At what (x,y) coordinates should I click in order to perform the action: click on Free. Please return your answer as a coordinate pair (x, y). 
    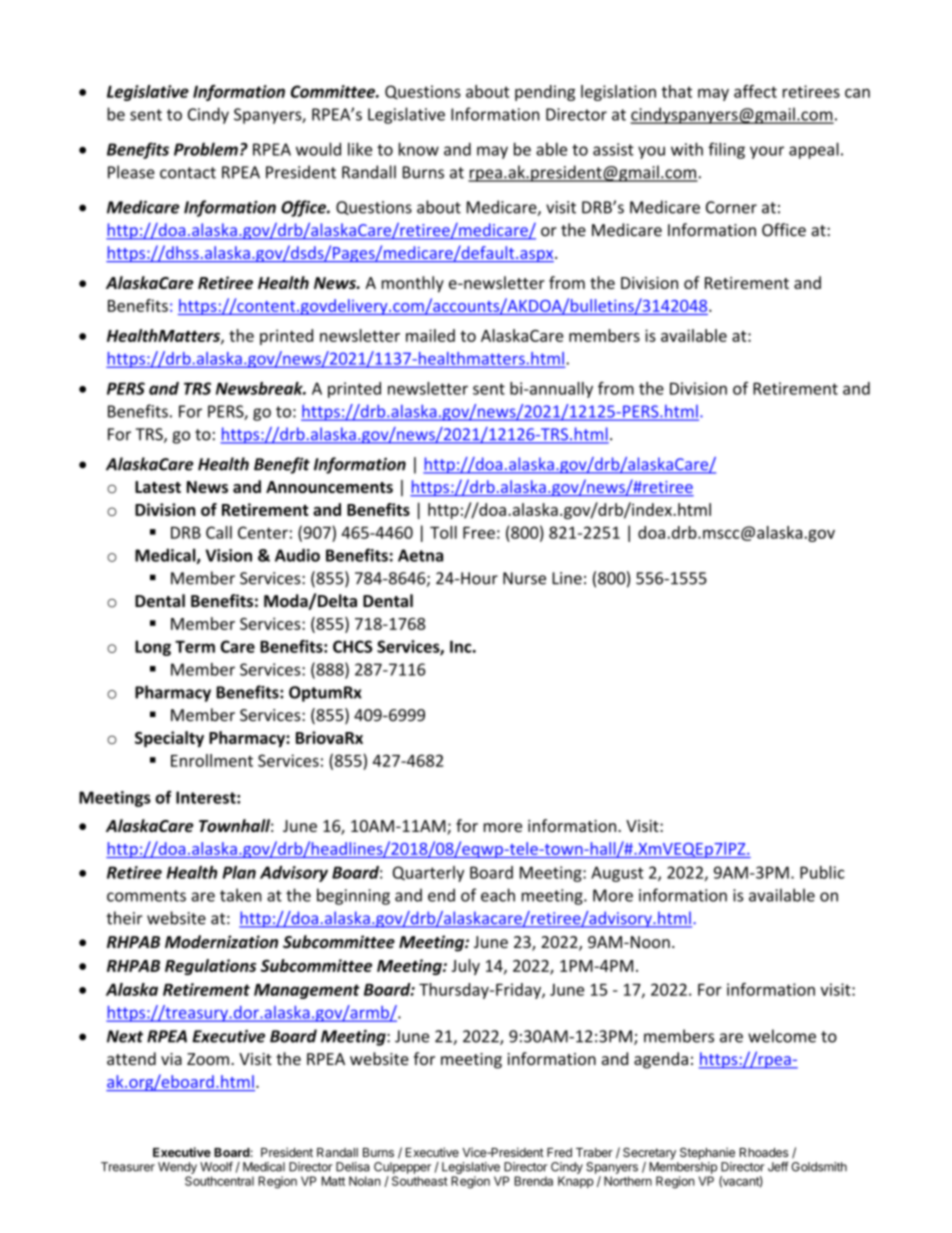
    Looking at the image, I should click on (479, 533).
